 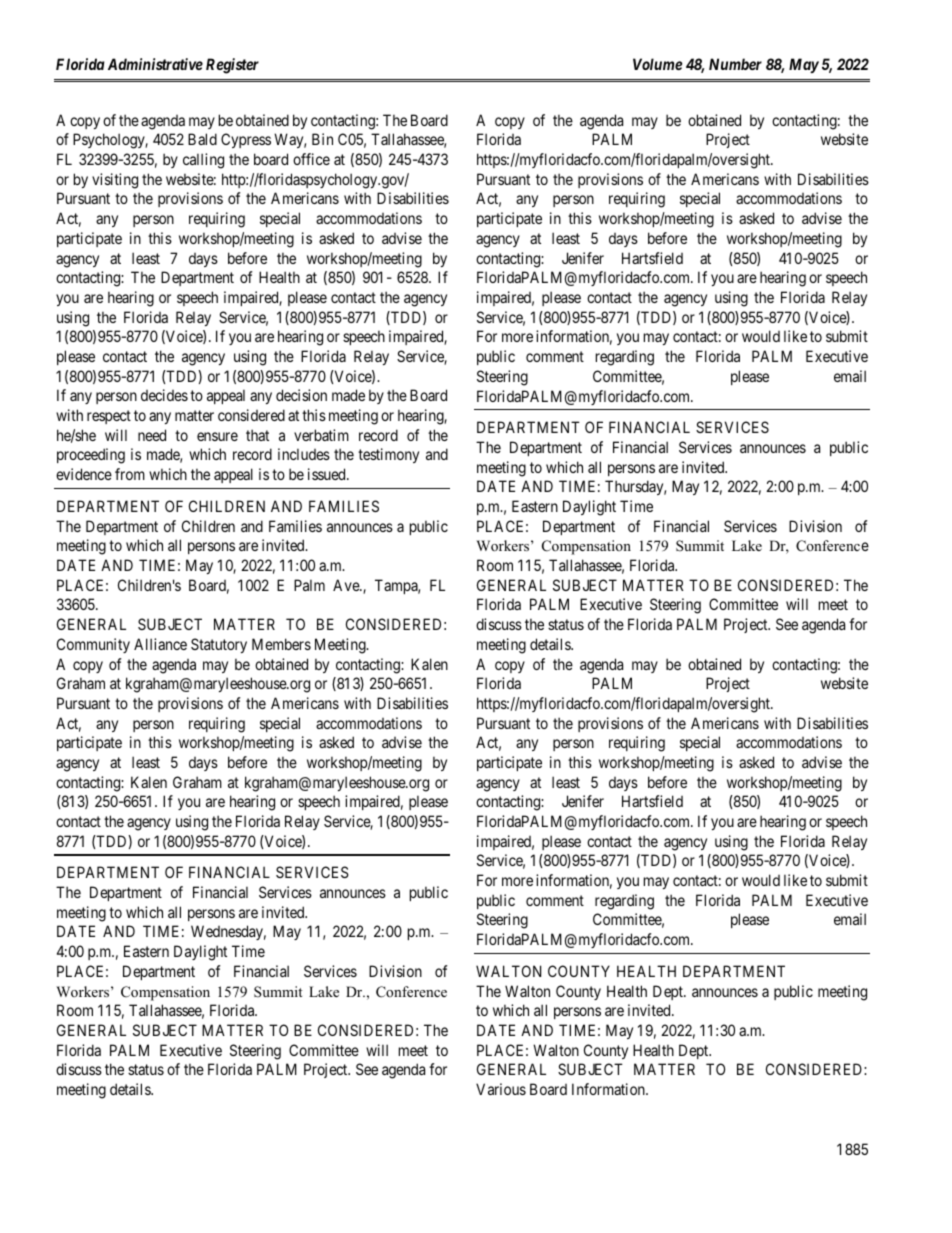 I want to click on evidence, so click(x=84, y=474).
